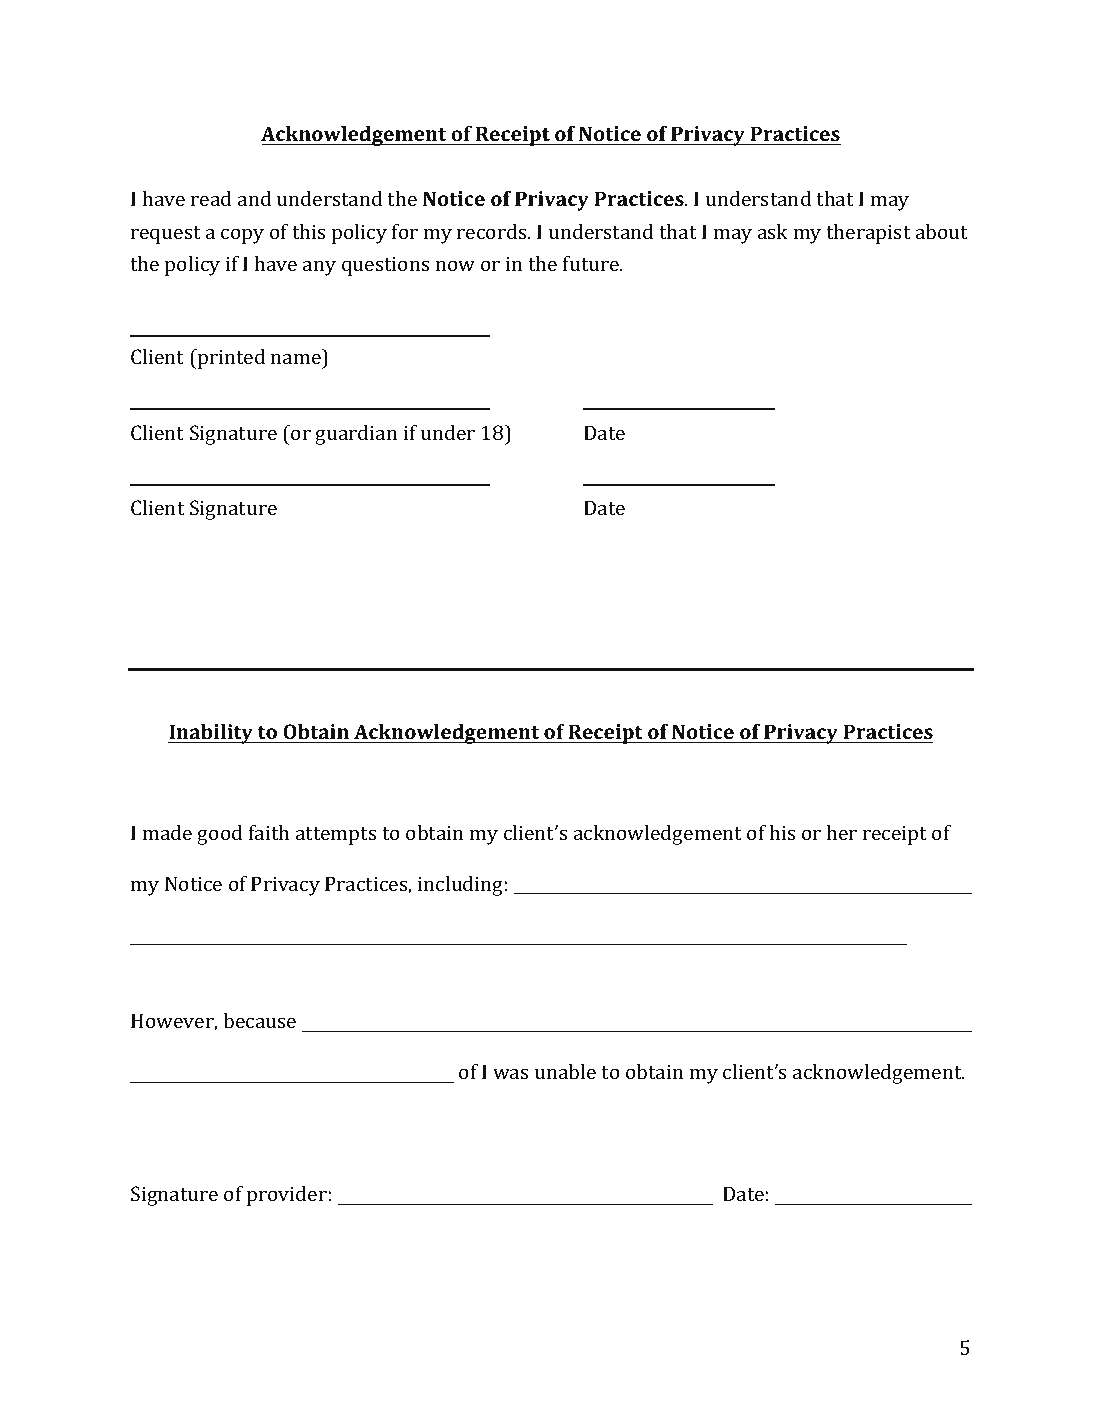  Describe the element at coordinates (211, 734) in the screenshot. I see `Inability` at that location.
